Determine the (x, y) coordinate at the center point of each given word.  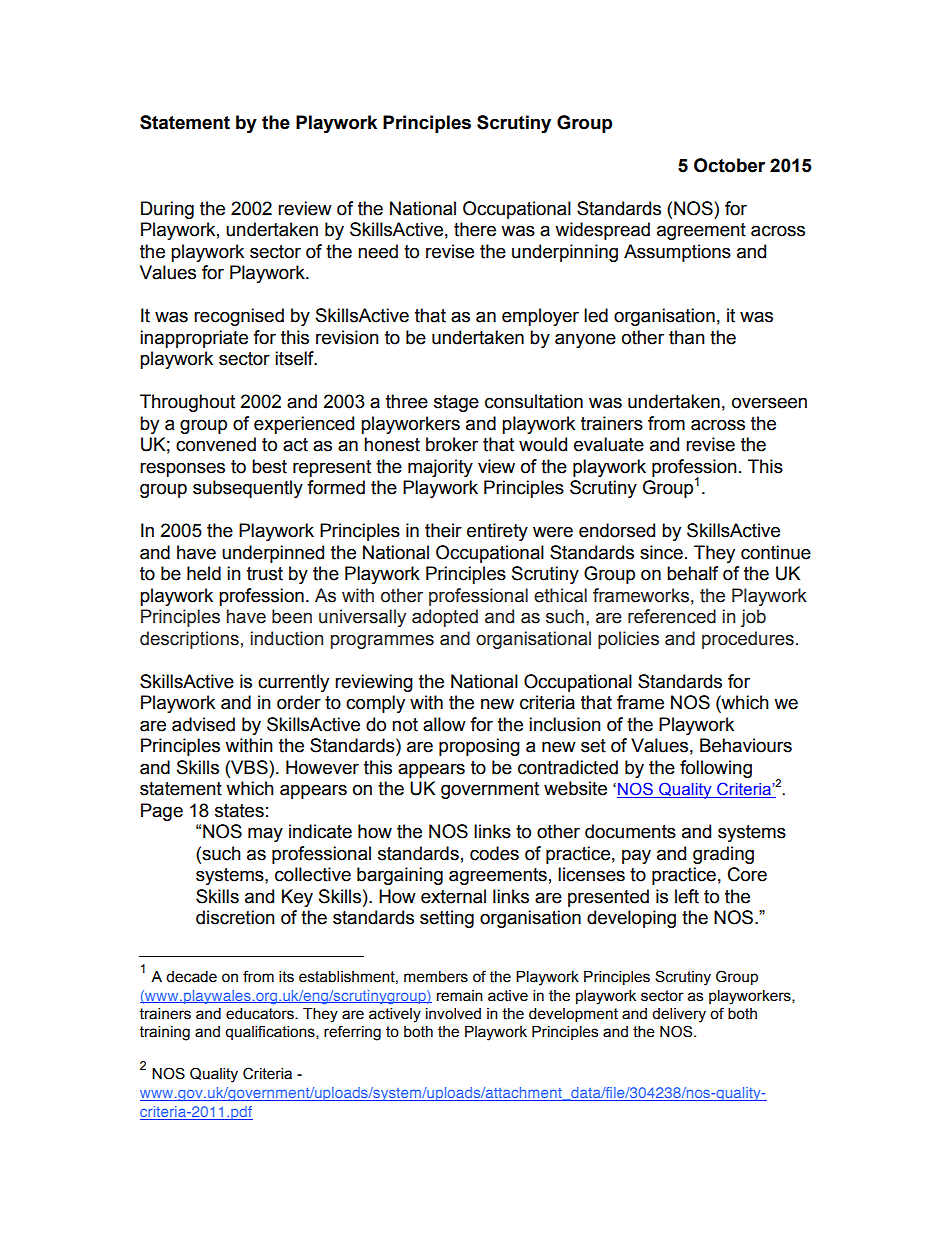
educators (261, 1014)
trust (265, 574)
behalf (692, 573)
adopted (445, 618)
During (167, 210)
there (475, 229)
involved (453, 1014)
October (729, 165)
